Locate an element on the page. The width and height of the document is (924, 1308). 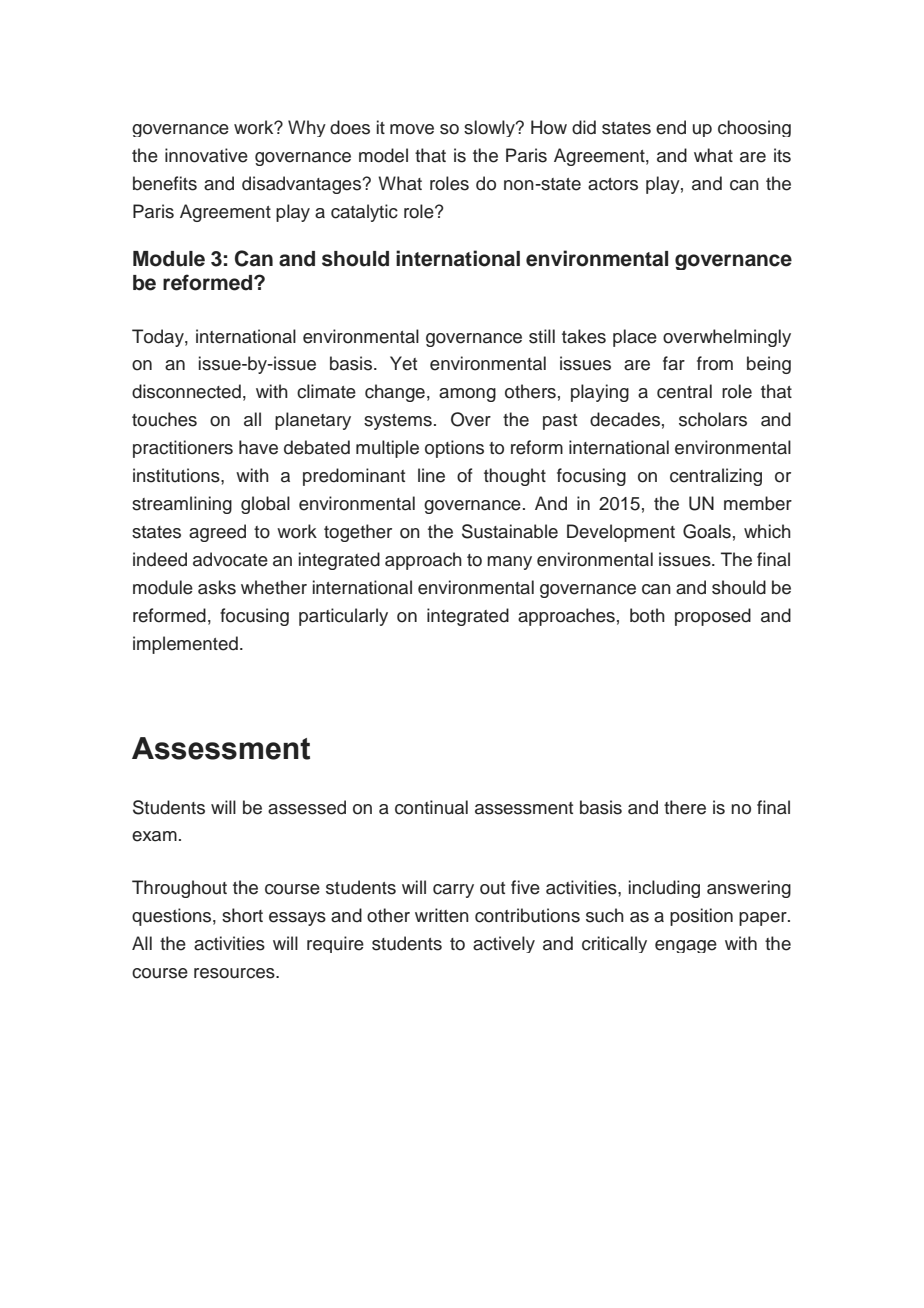
Goals is located at coordinates (707, 531).
